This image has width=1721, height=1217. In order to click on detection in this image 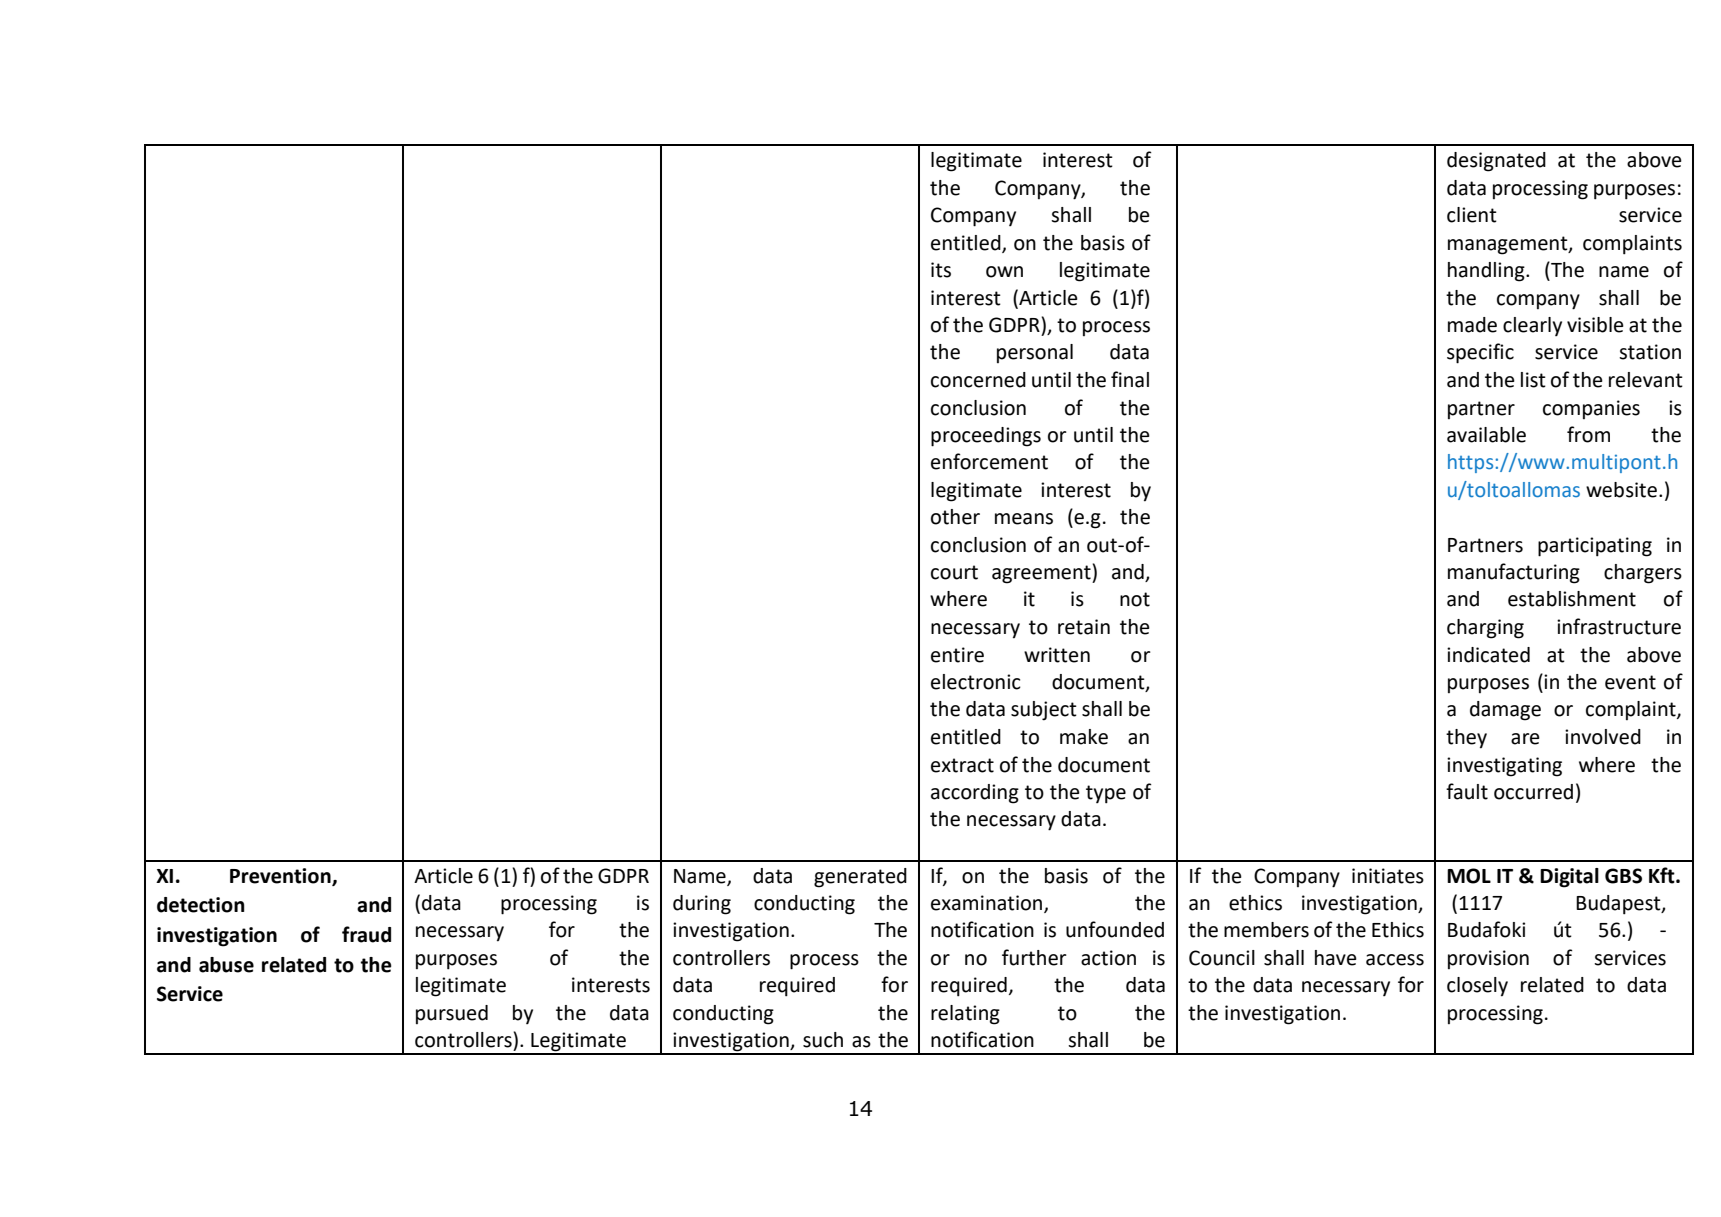, I will do `click(201, 905)`.
